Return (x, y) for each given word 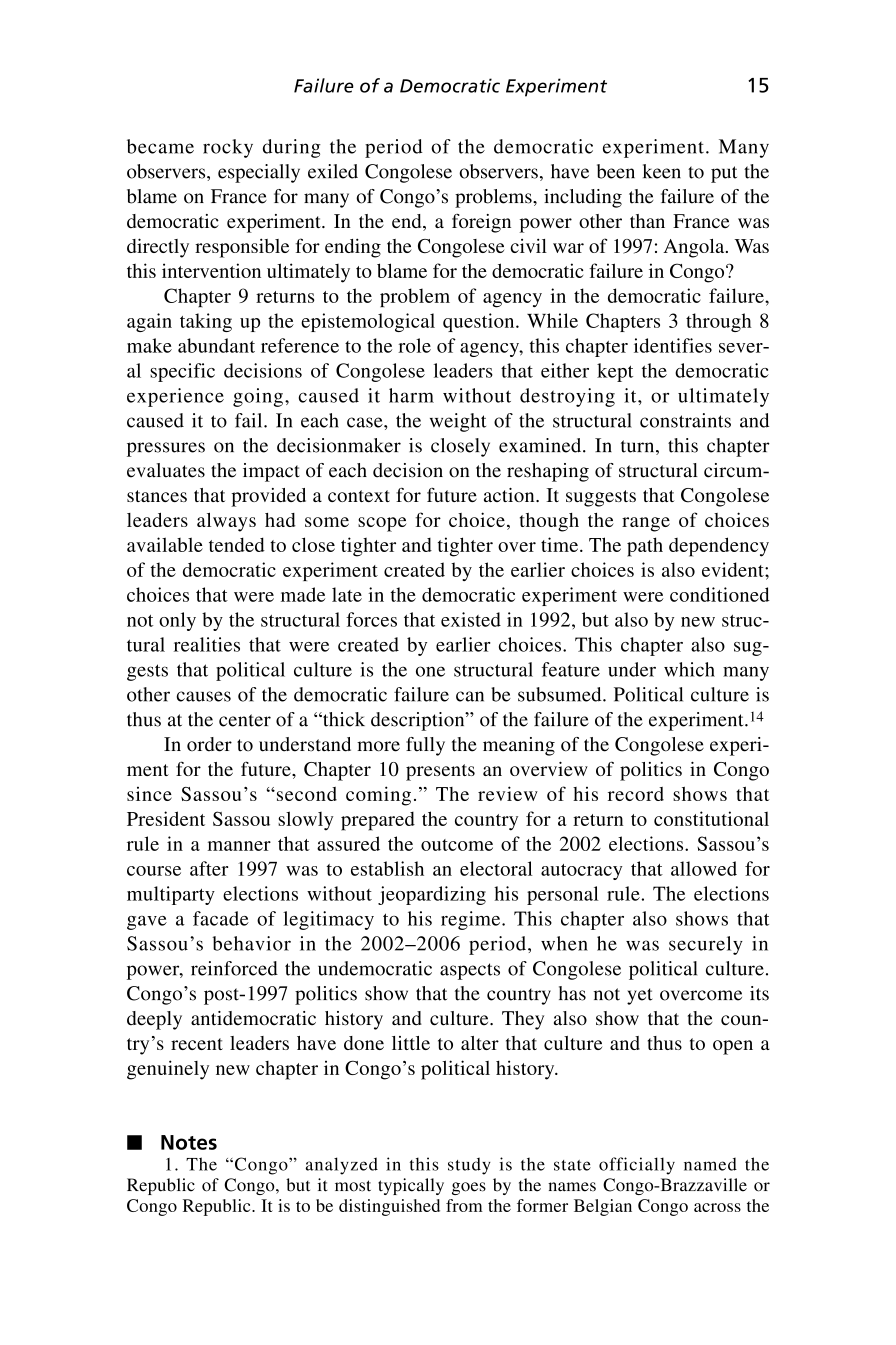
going (258, 397)
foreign (481, 223)
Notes (189, 1142)
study (469, 1166)
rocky (228, 148)
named (710, 1164)
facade (221, 918)
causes (203, 696)
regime (472, 920)
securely (706, 945)
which (689, 669)
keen (662, 171)
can (470, 696)
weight (458, 422)
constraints (685, 420)
